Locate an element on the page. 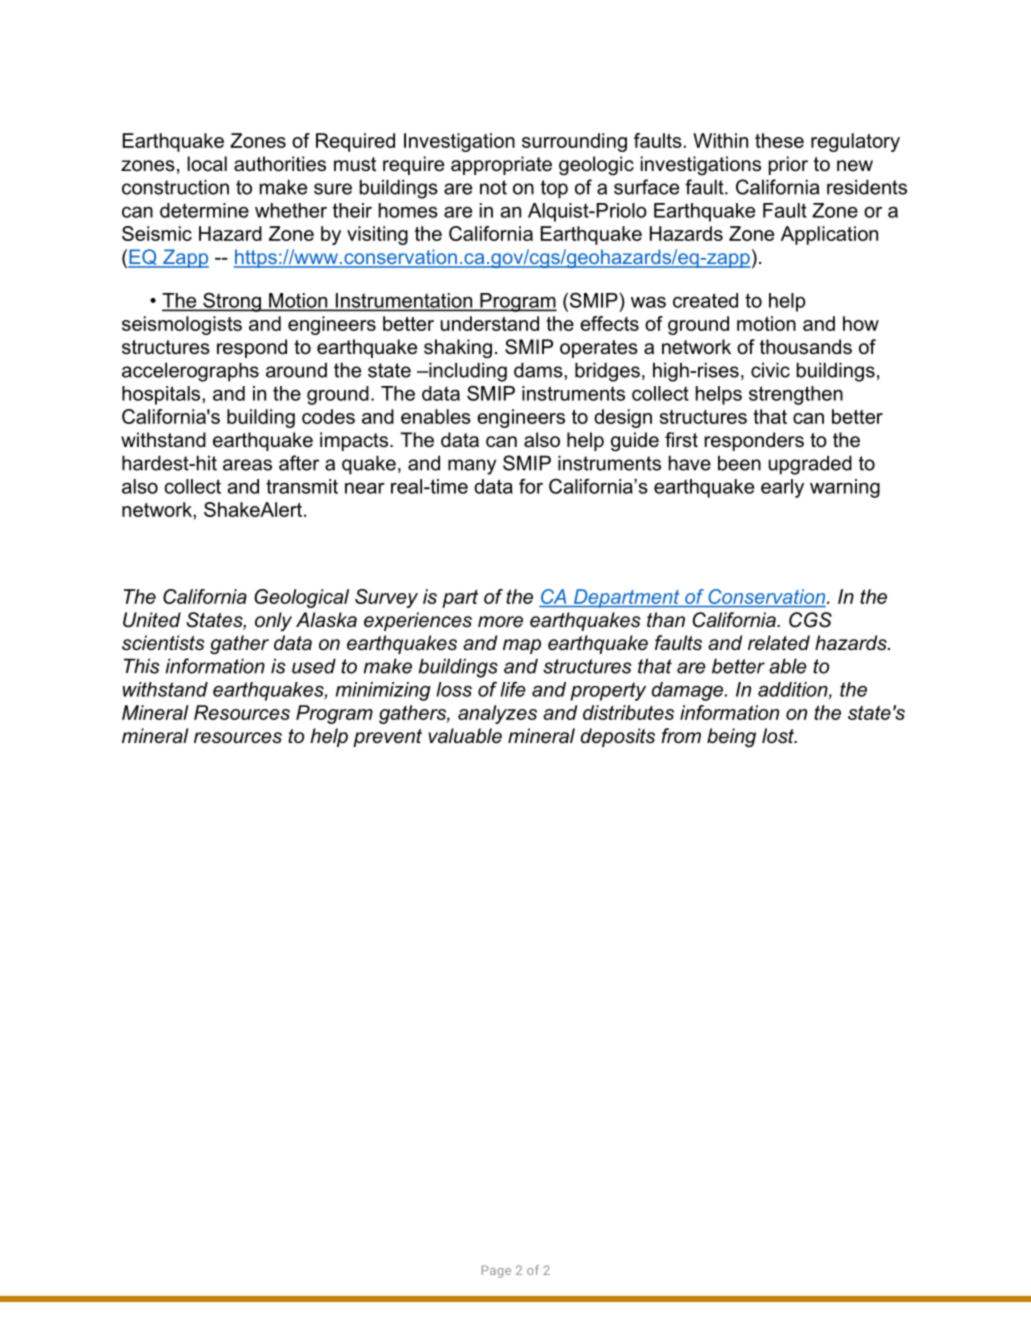 This page has height=1334, width=1031. prevent is located at coordinates (387, 738).
